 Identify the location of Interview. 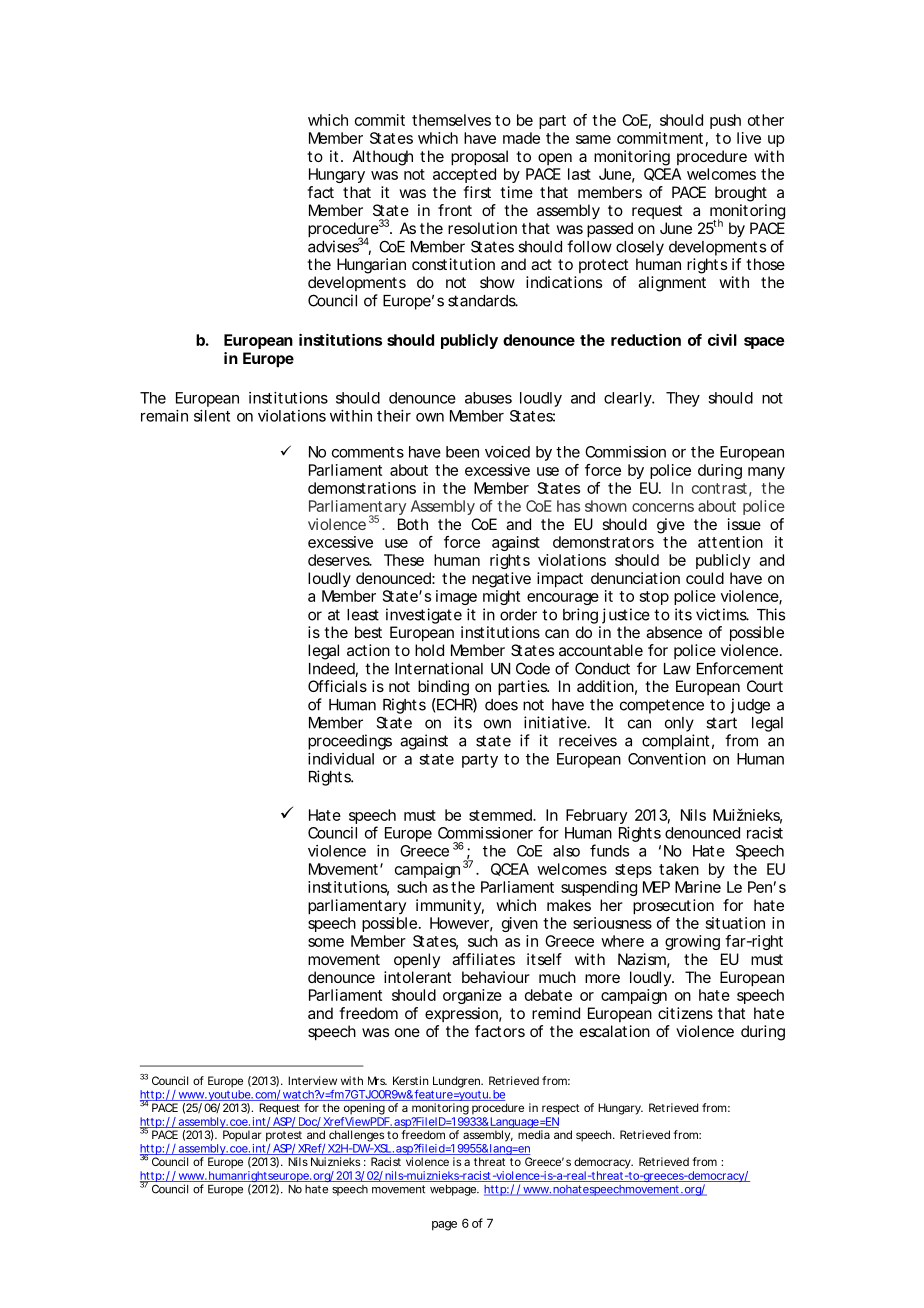
(312, 1080).
